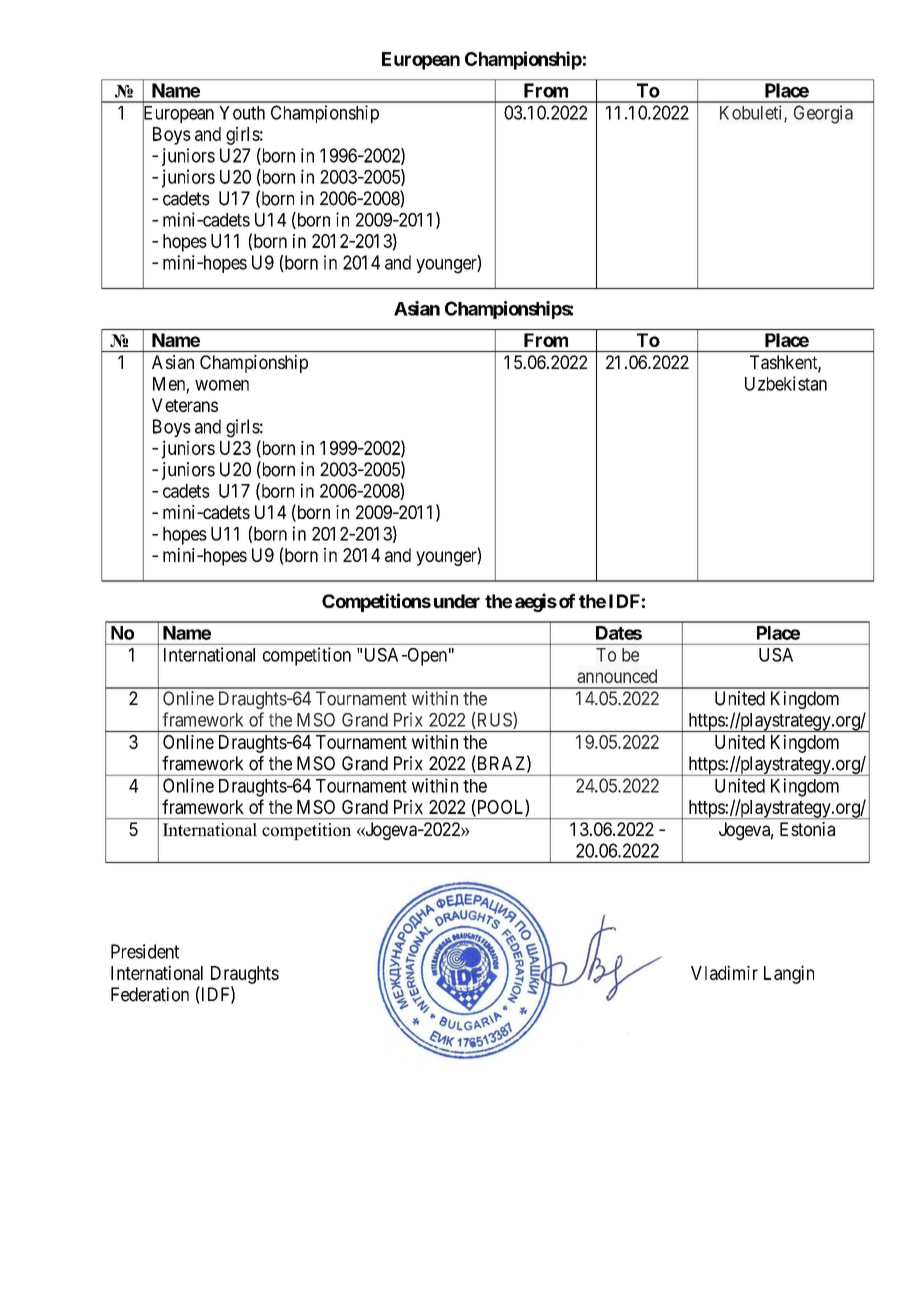 This page has height=1308, width=924. Describe the element at coordinates (150, 994) in the page. I see `Federation` at that location.
